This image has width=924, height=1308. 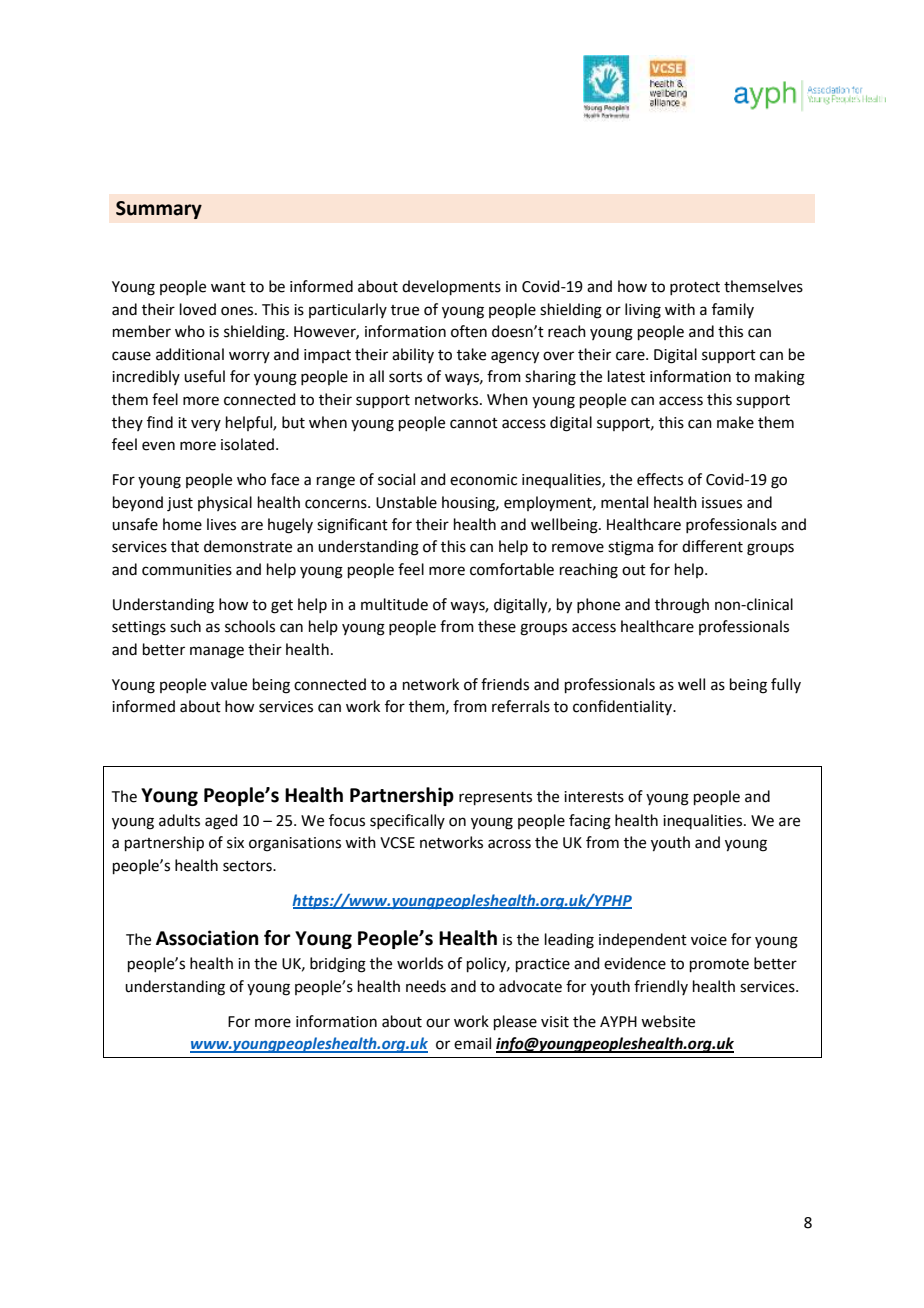 I want to click on economic, so click(x=483, y=480).
